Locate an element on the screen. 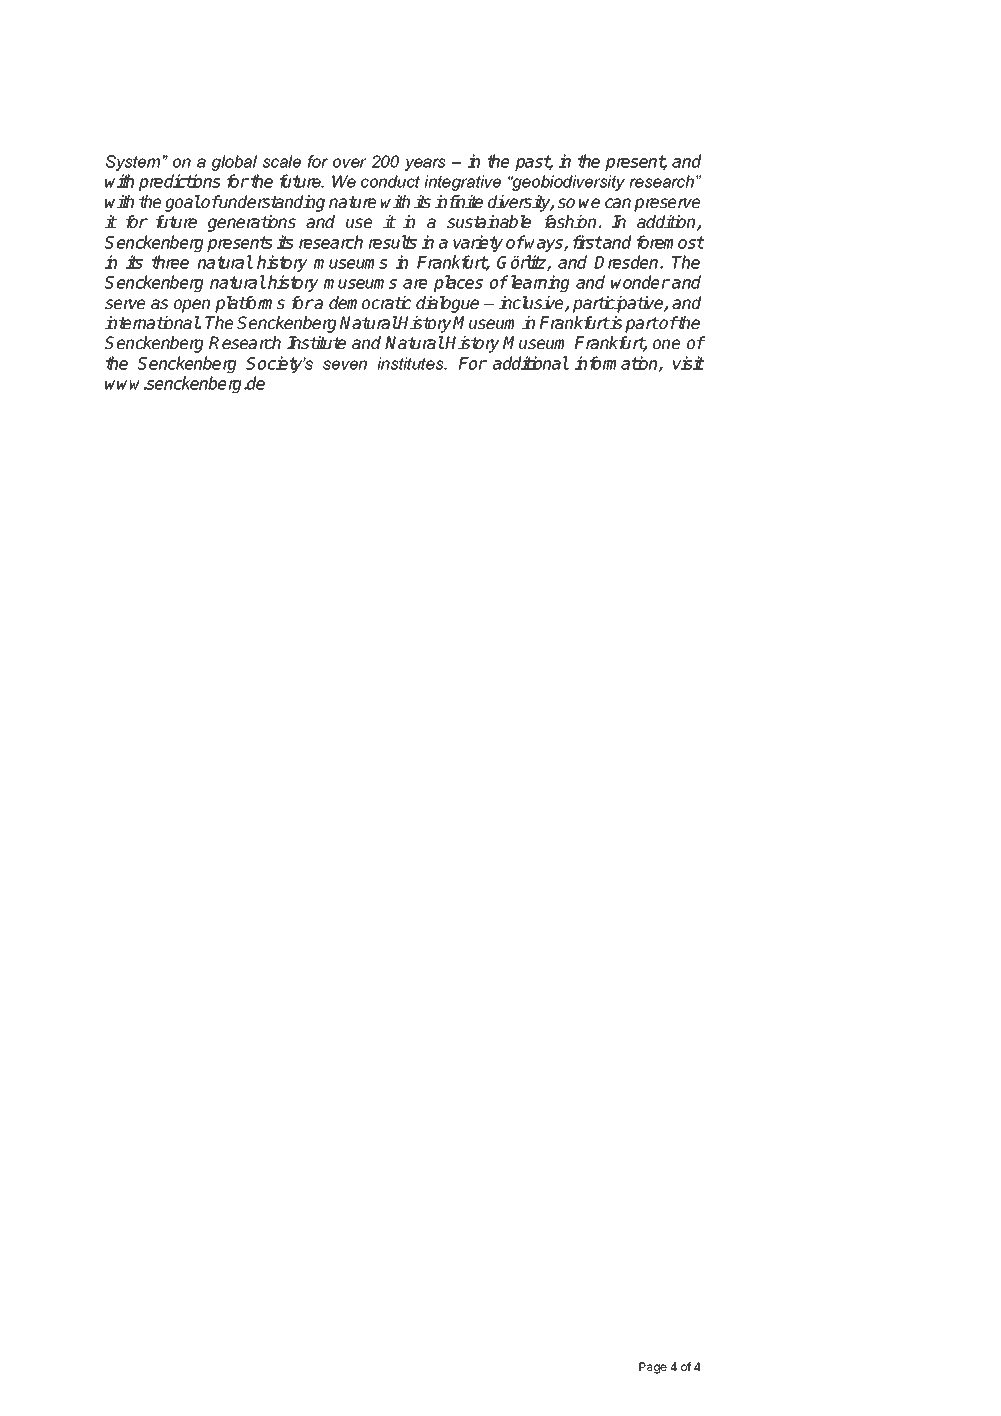  conduct is located at coordinates (390, 181).
